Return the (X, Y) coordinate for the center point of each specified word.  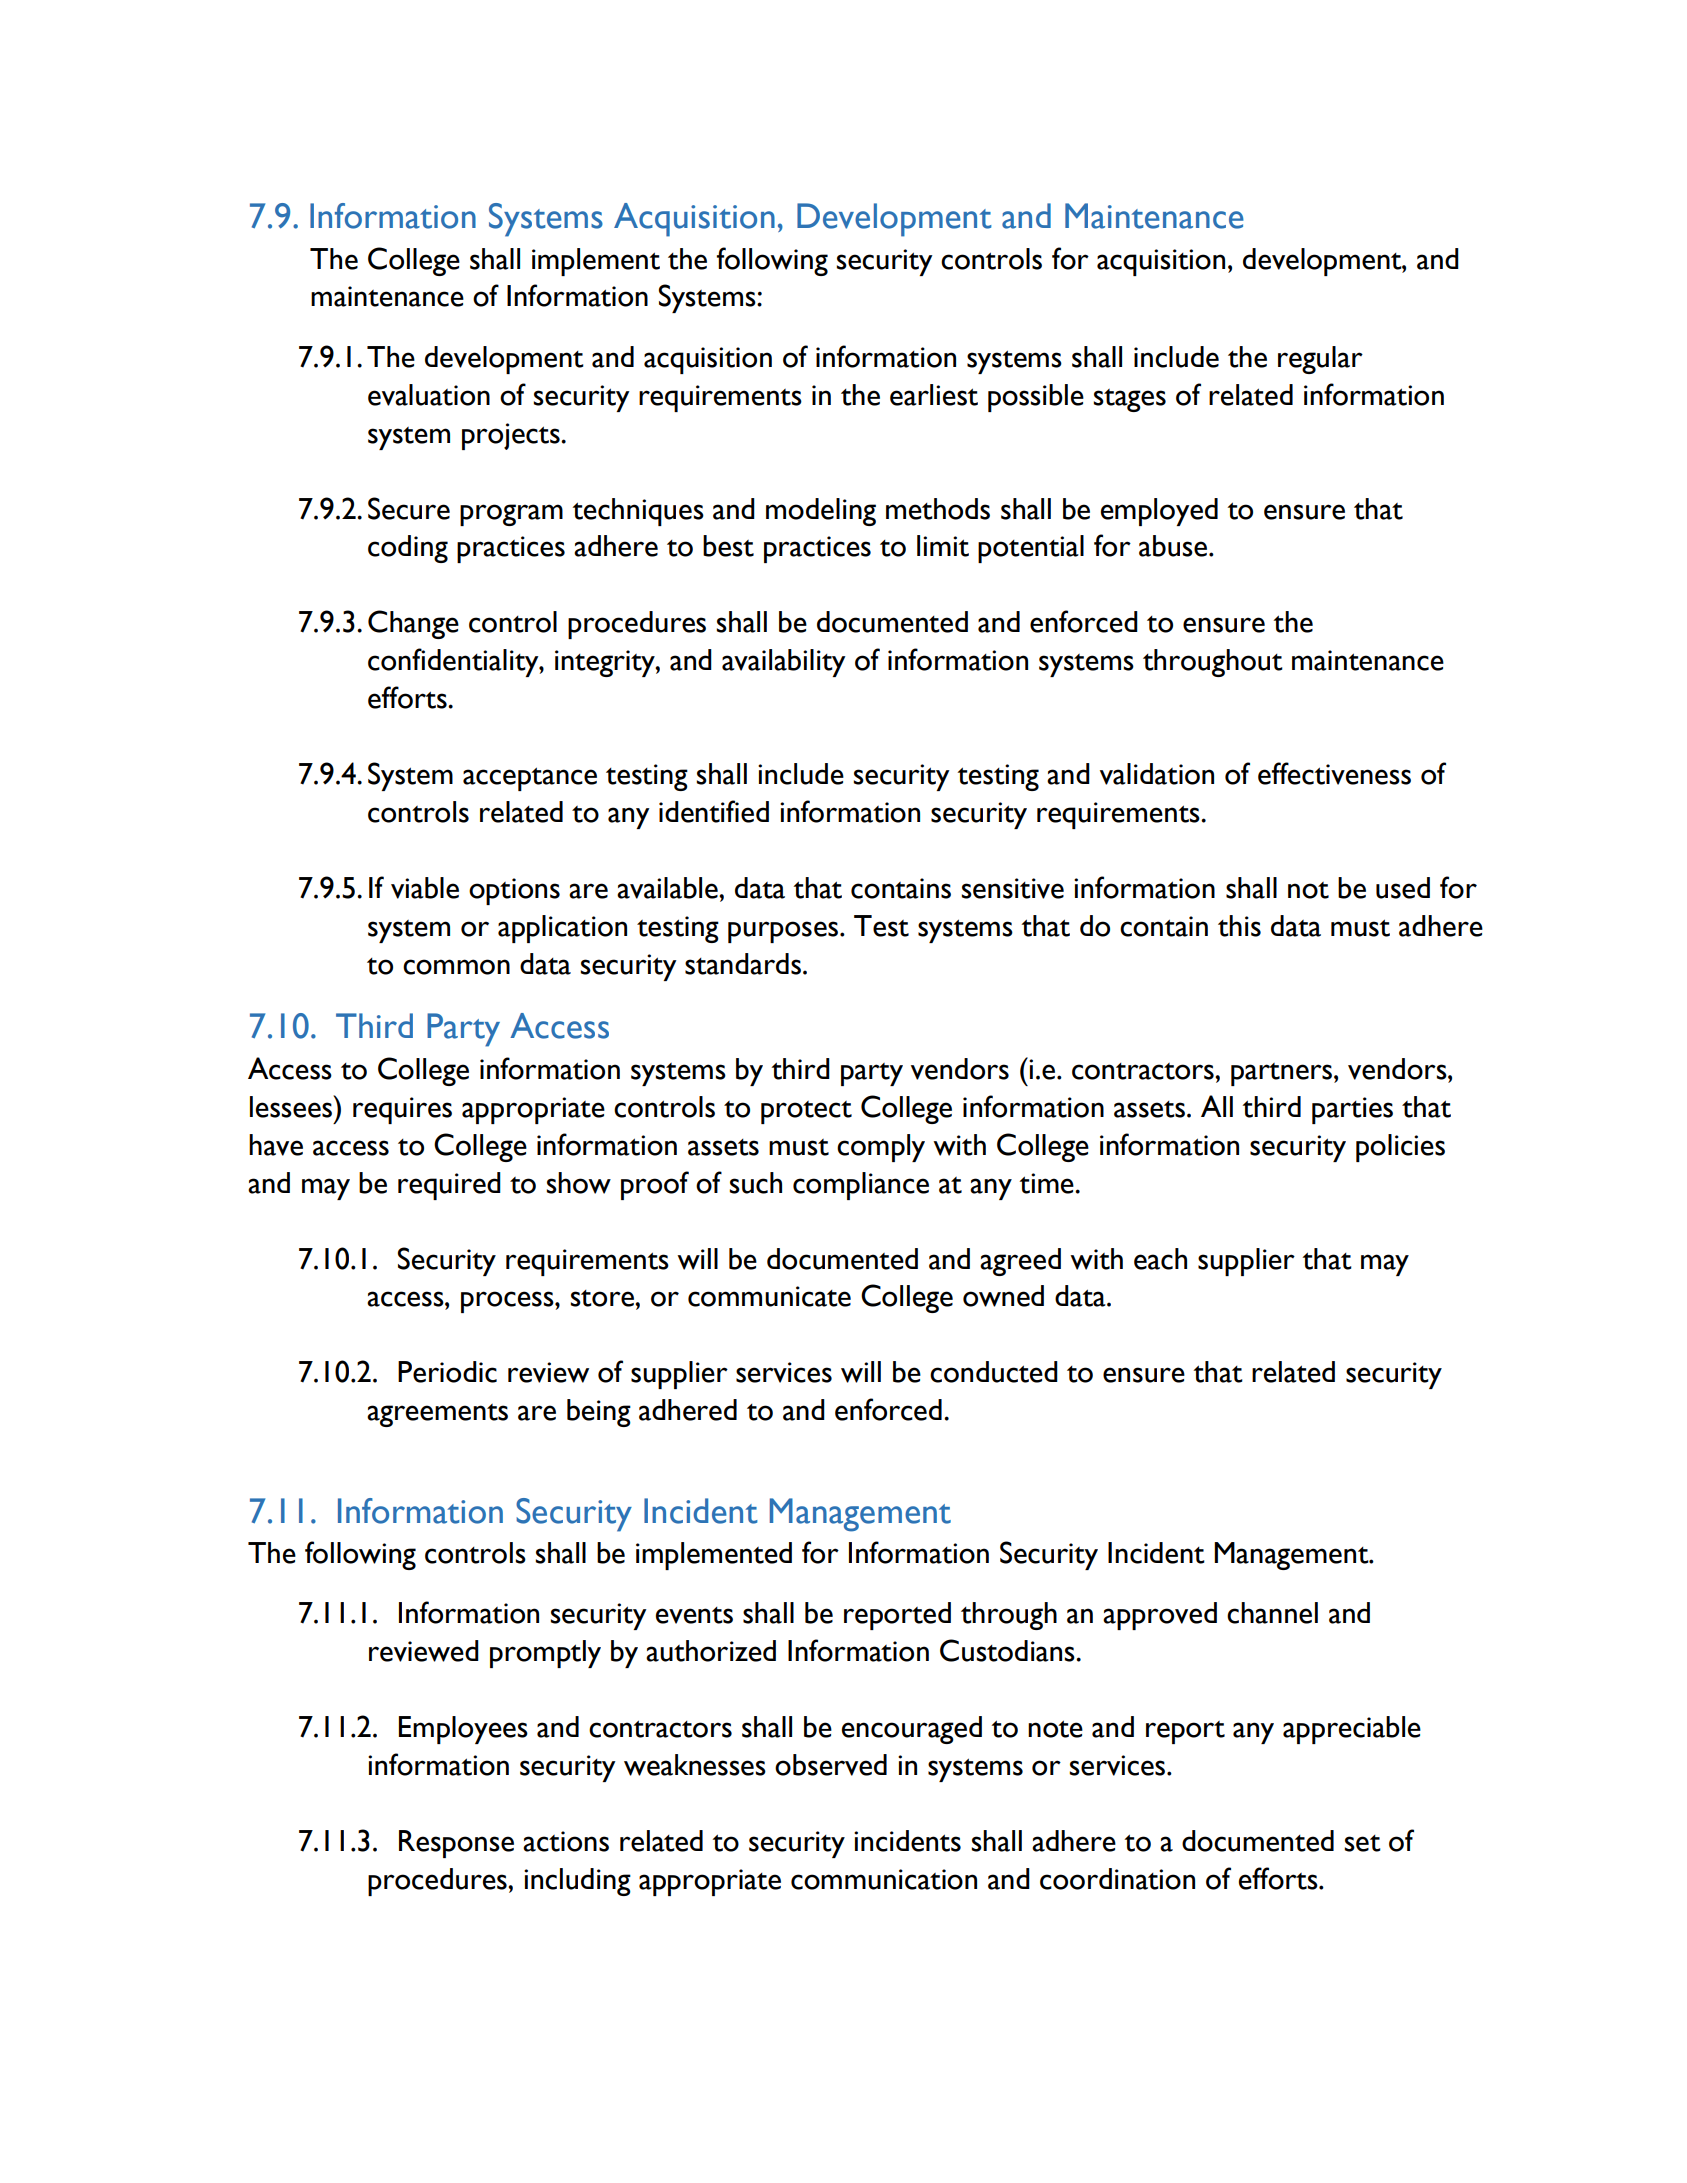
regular (1320, 360)
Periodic (447, 1372)
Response (456, 1844)
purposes (784, 932)
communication (884, 1879)
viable (425, 888)
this (1239, 926)
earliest (934, 395)
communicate (769, 1296)
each (1160, 1259)
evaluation (429, 395)
